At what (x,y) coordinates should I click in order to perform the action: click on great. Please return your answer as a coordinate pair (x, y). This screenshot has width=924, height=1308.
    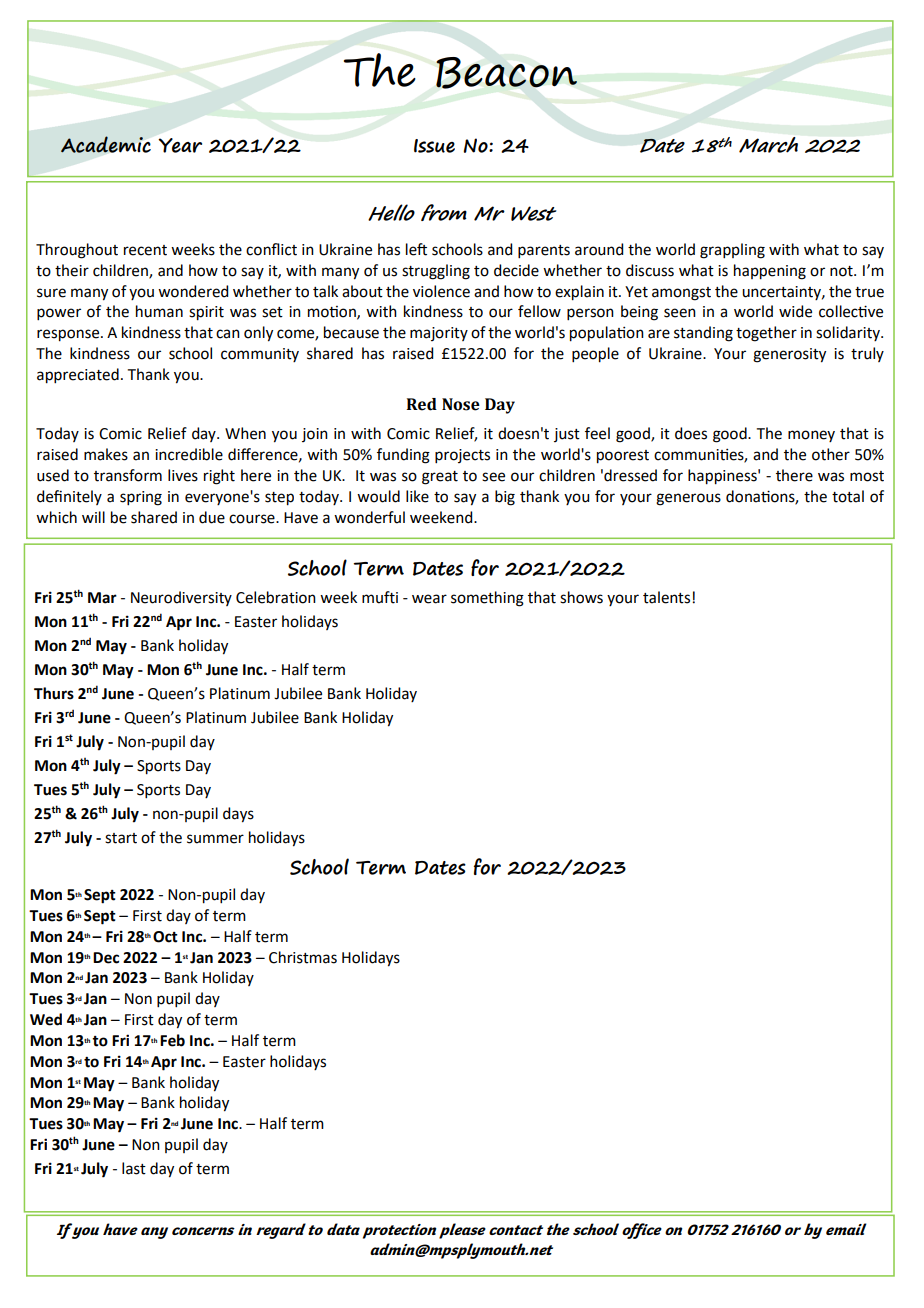
    Looking at the image, I should click on (440, 478).
